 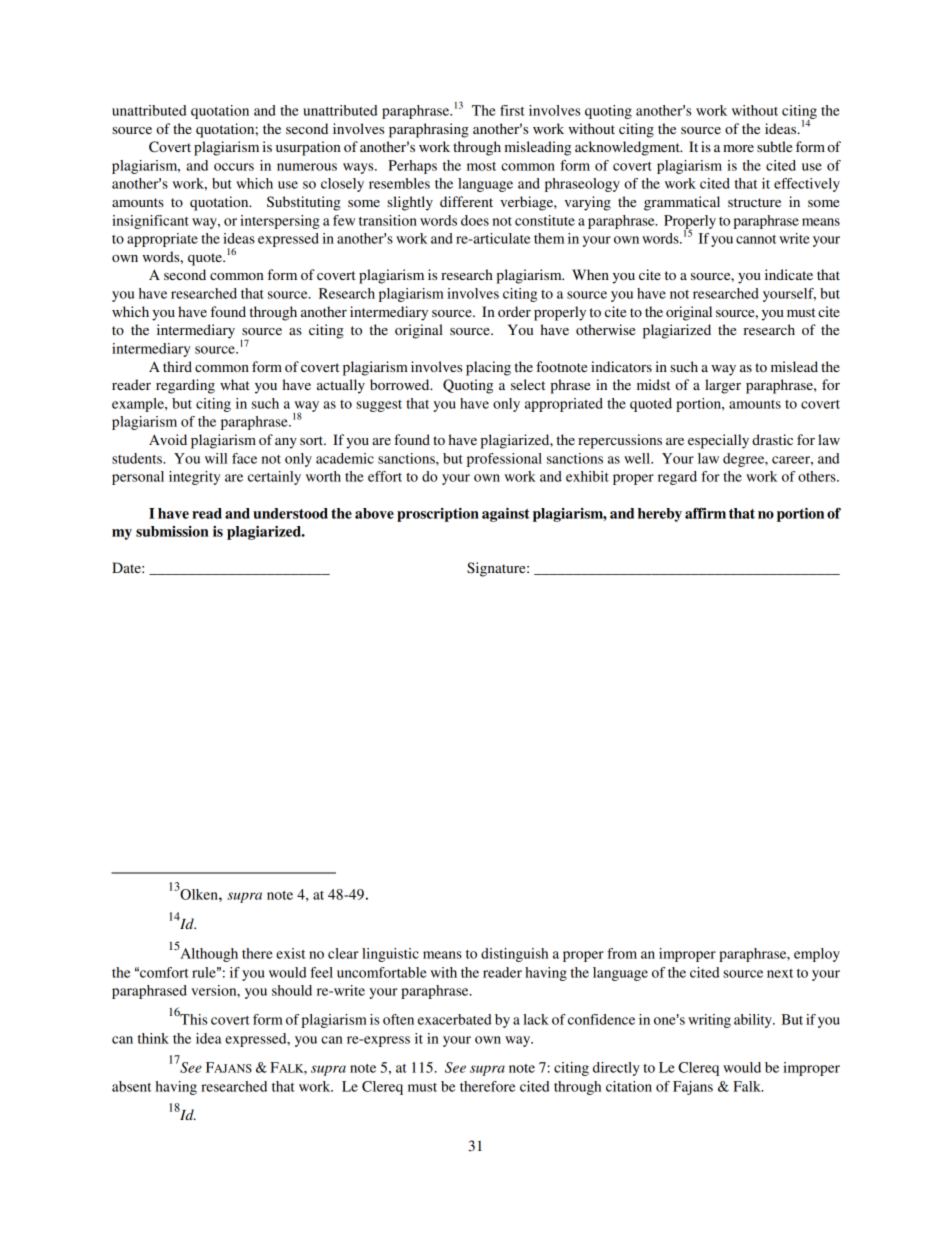 I want to click on what, so click(x=235, y=384).
